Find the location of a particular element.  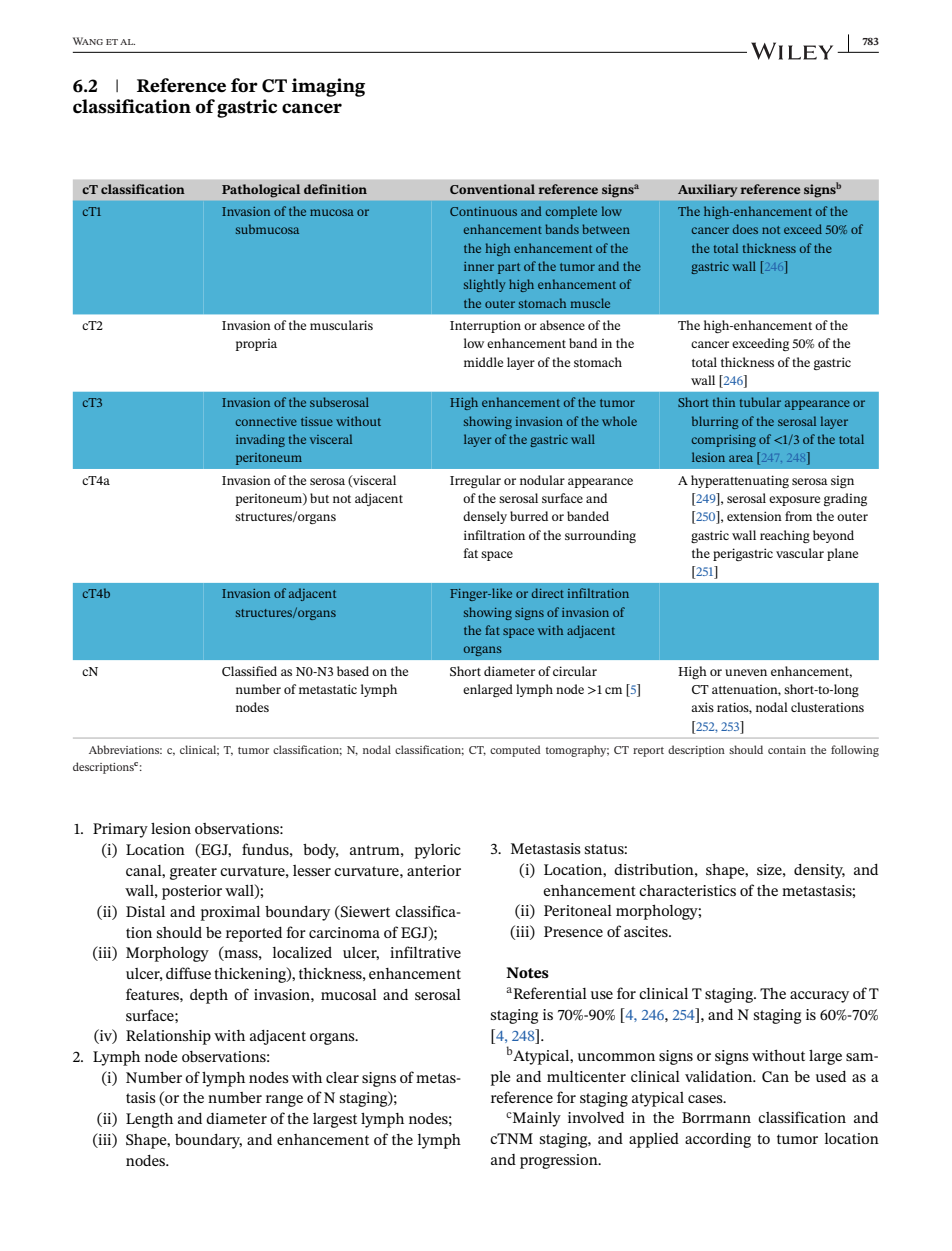

Wang is located at coordinates (88, 41).
